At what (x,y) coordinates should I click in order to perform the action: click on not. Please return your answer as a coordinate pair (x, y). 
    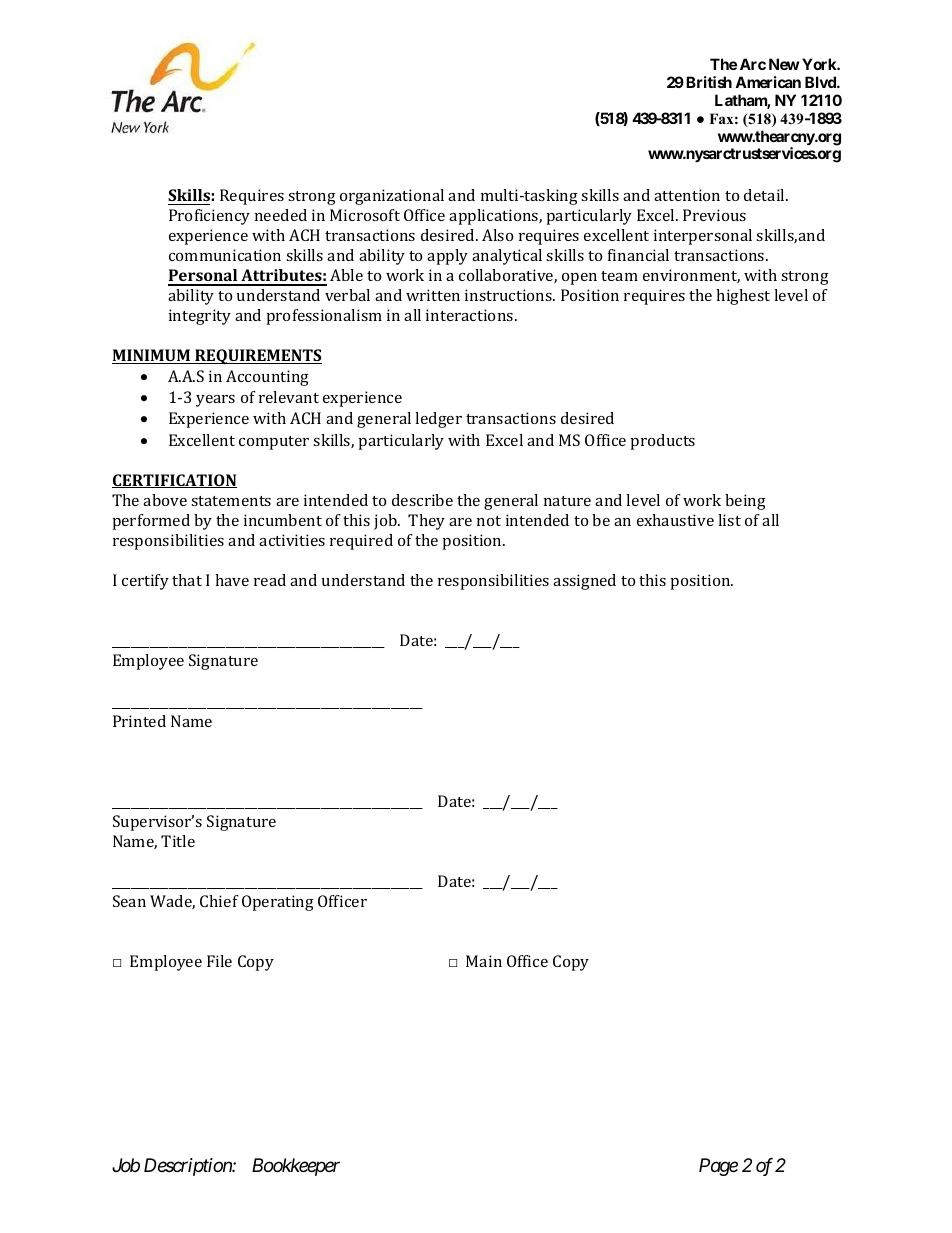
    Looking at the image, I should click on (489, 521).
